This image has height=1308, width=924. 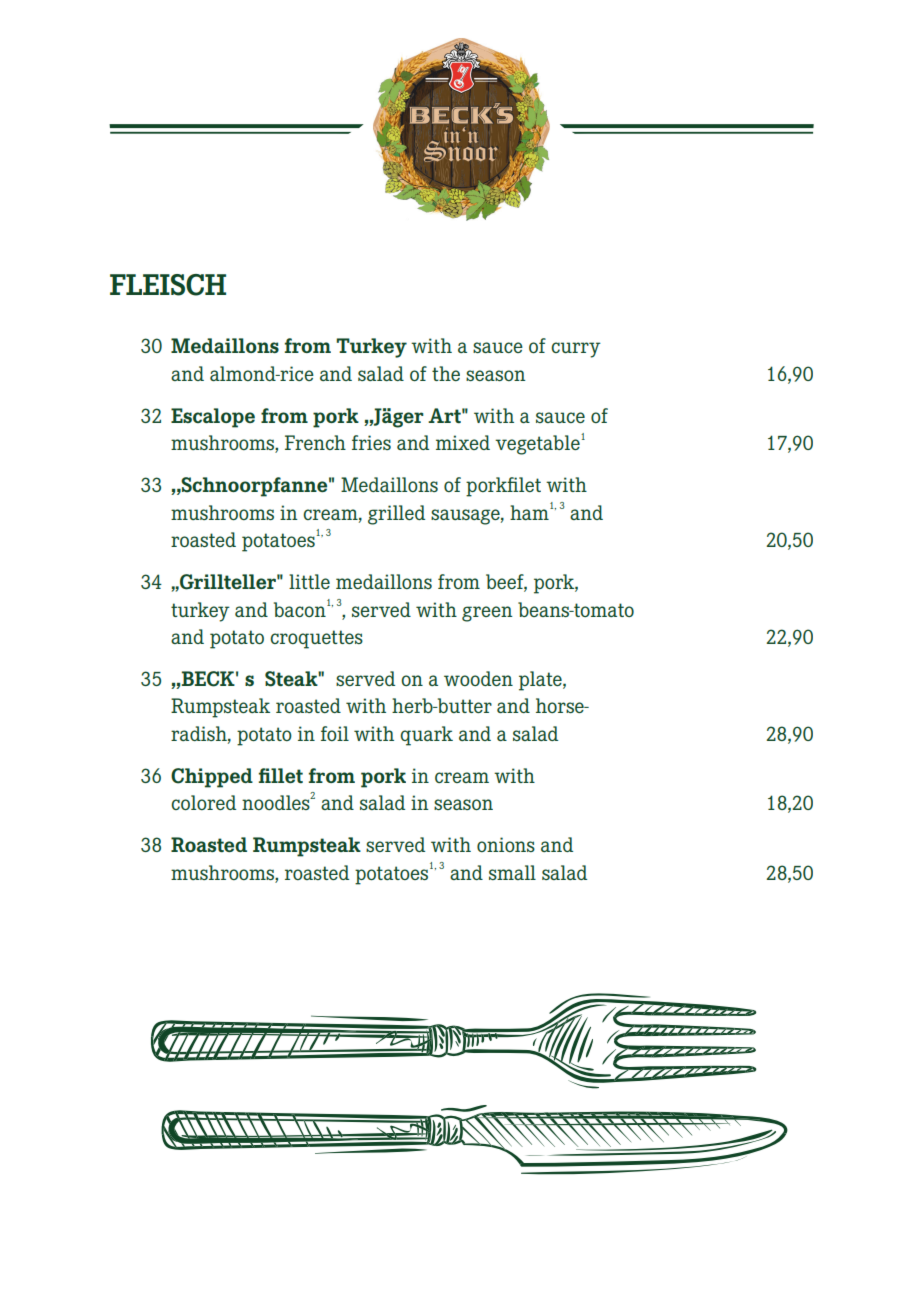 I want to click on the, so click(x=446, y=373).
